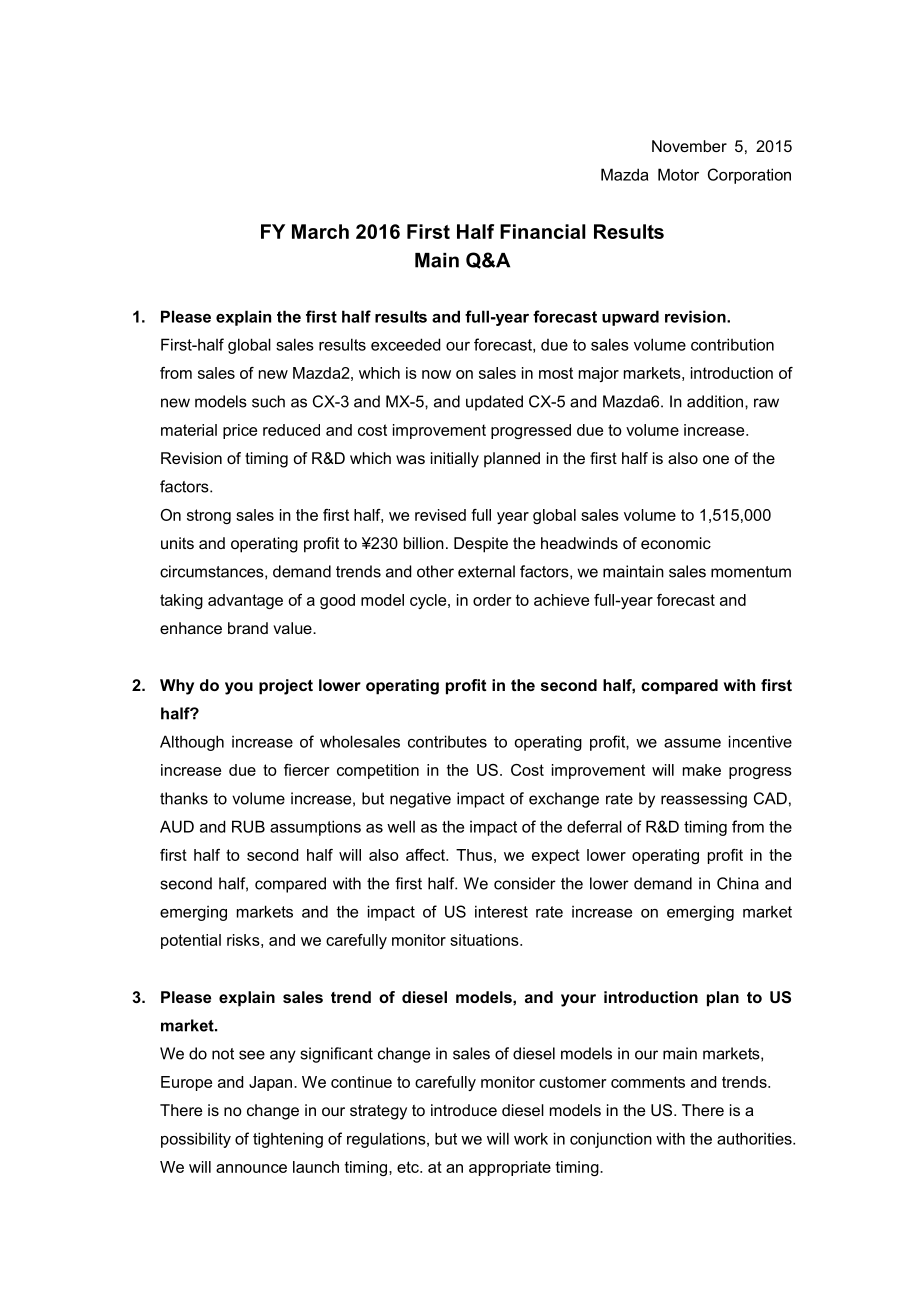 This document has width=924, height=1308. Describe the element at coordinates (268, 401) in the document. I see `such` at that location.
